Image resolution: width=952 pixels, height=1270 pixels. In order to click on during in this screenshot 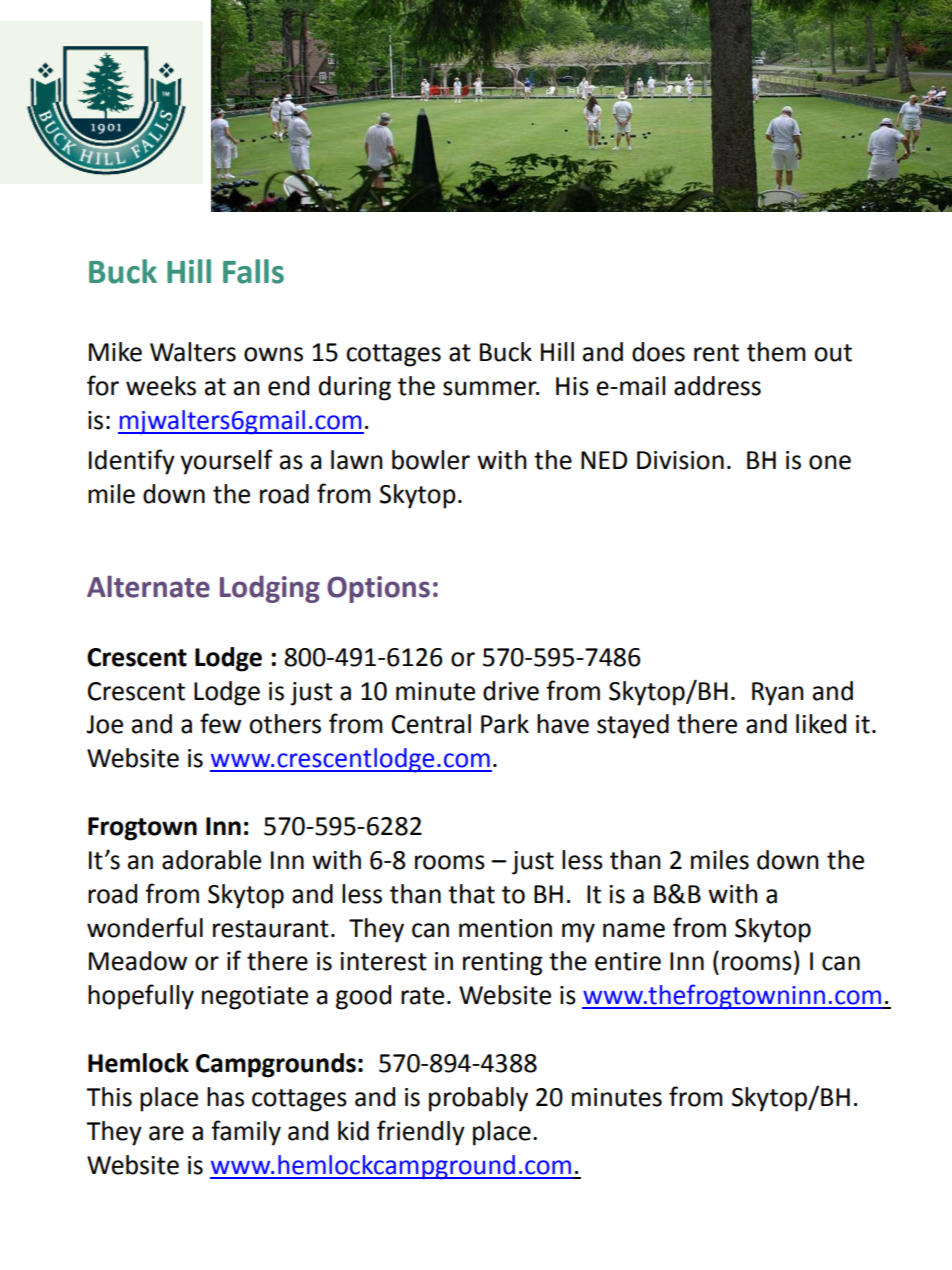, I will do `click(355, 388)`.
